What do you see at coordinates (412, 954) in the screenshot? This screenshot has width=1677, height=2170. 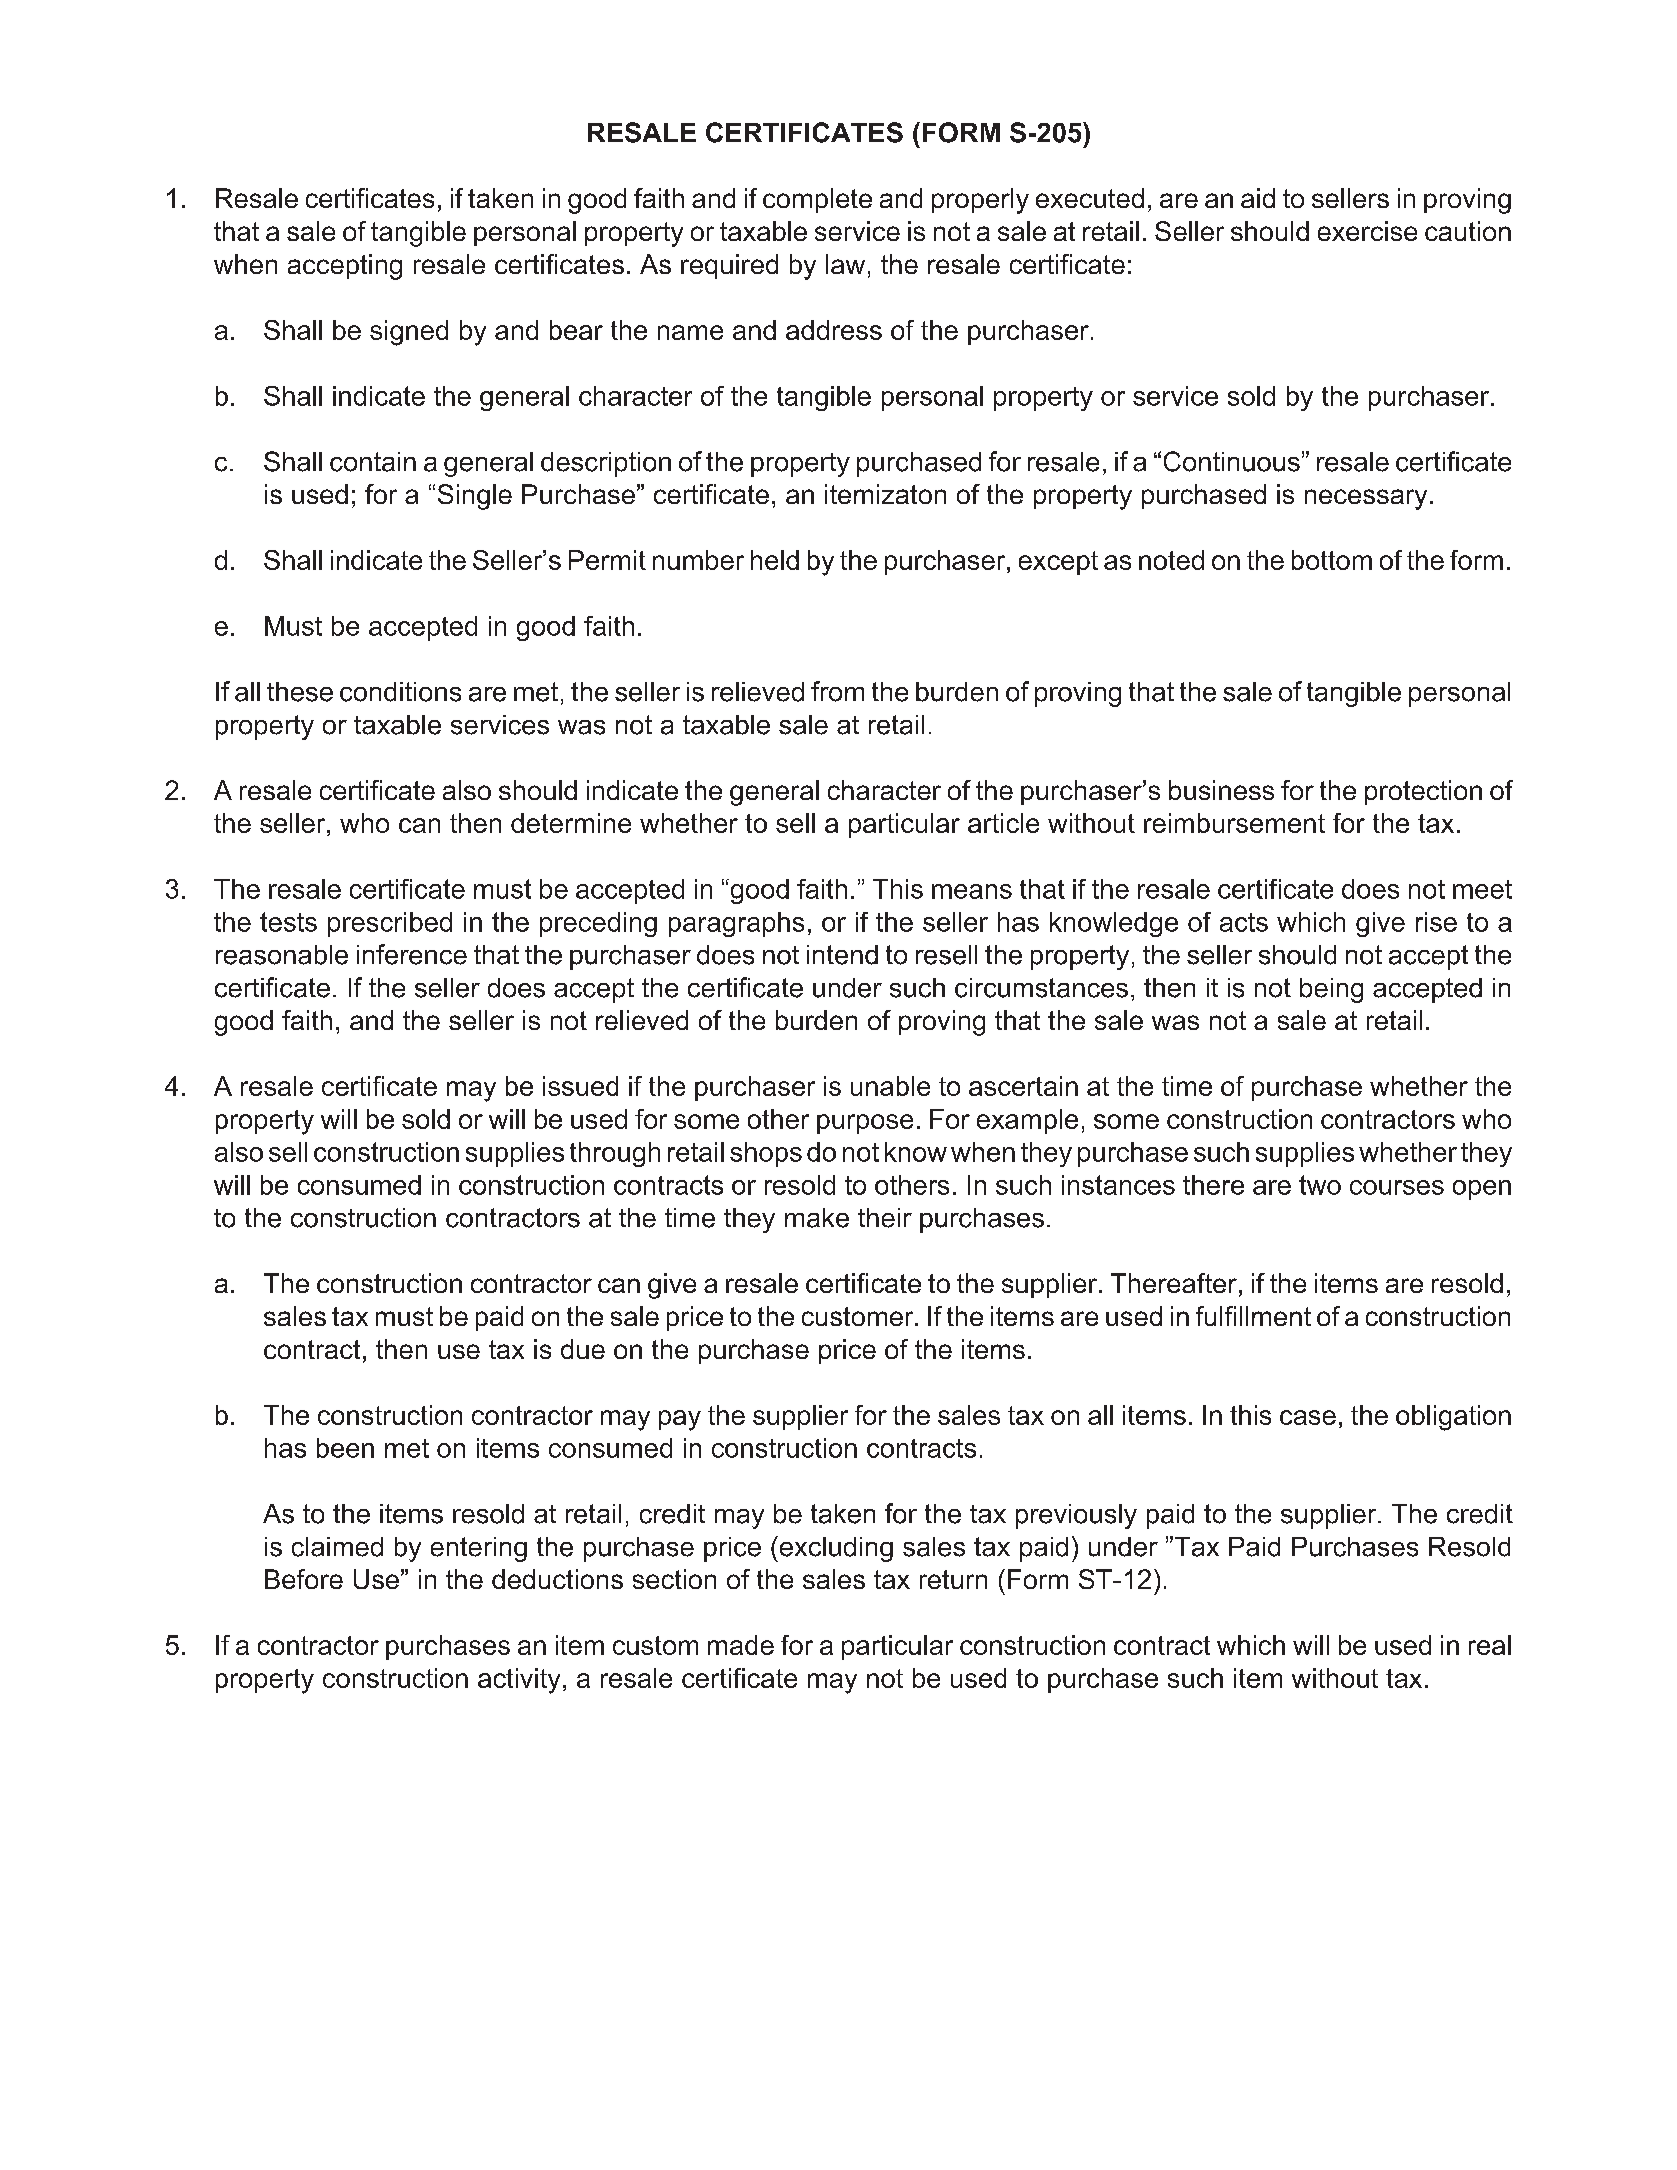 I see `inference` at bounding box center [412, 954].
